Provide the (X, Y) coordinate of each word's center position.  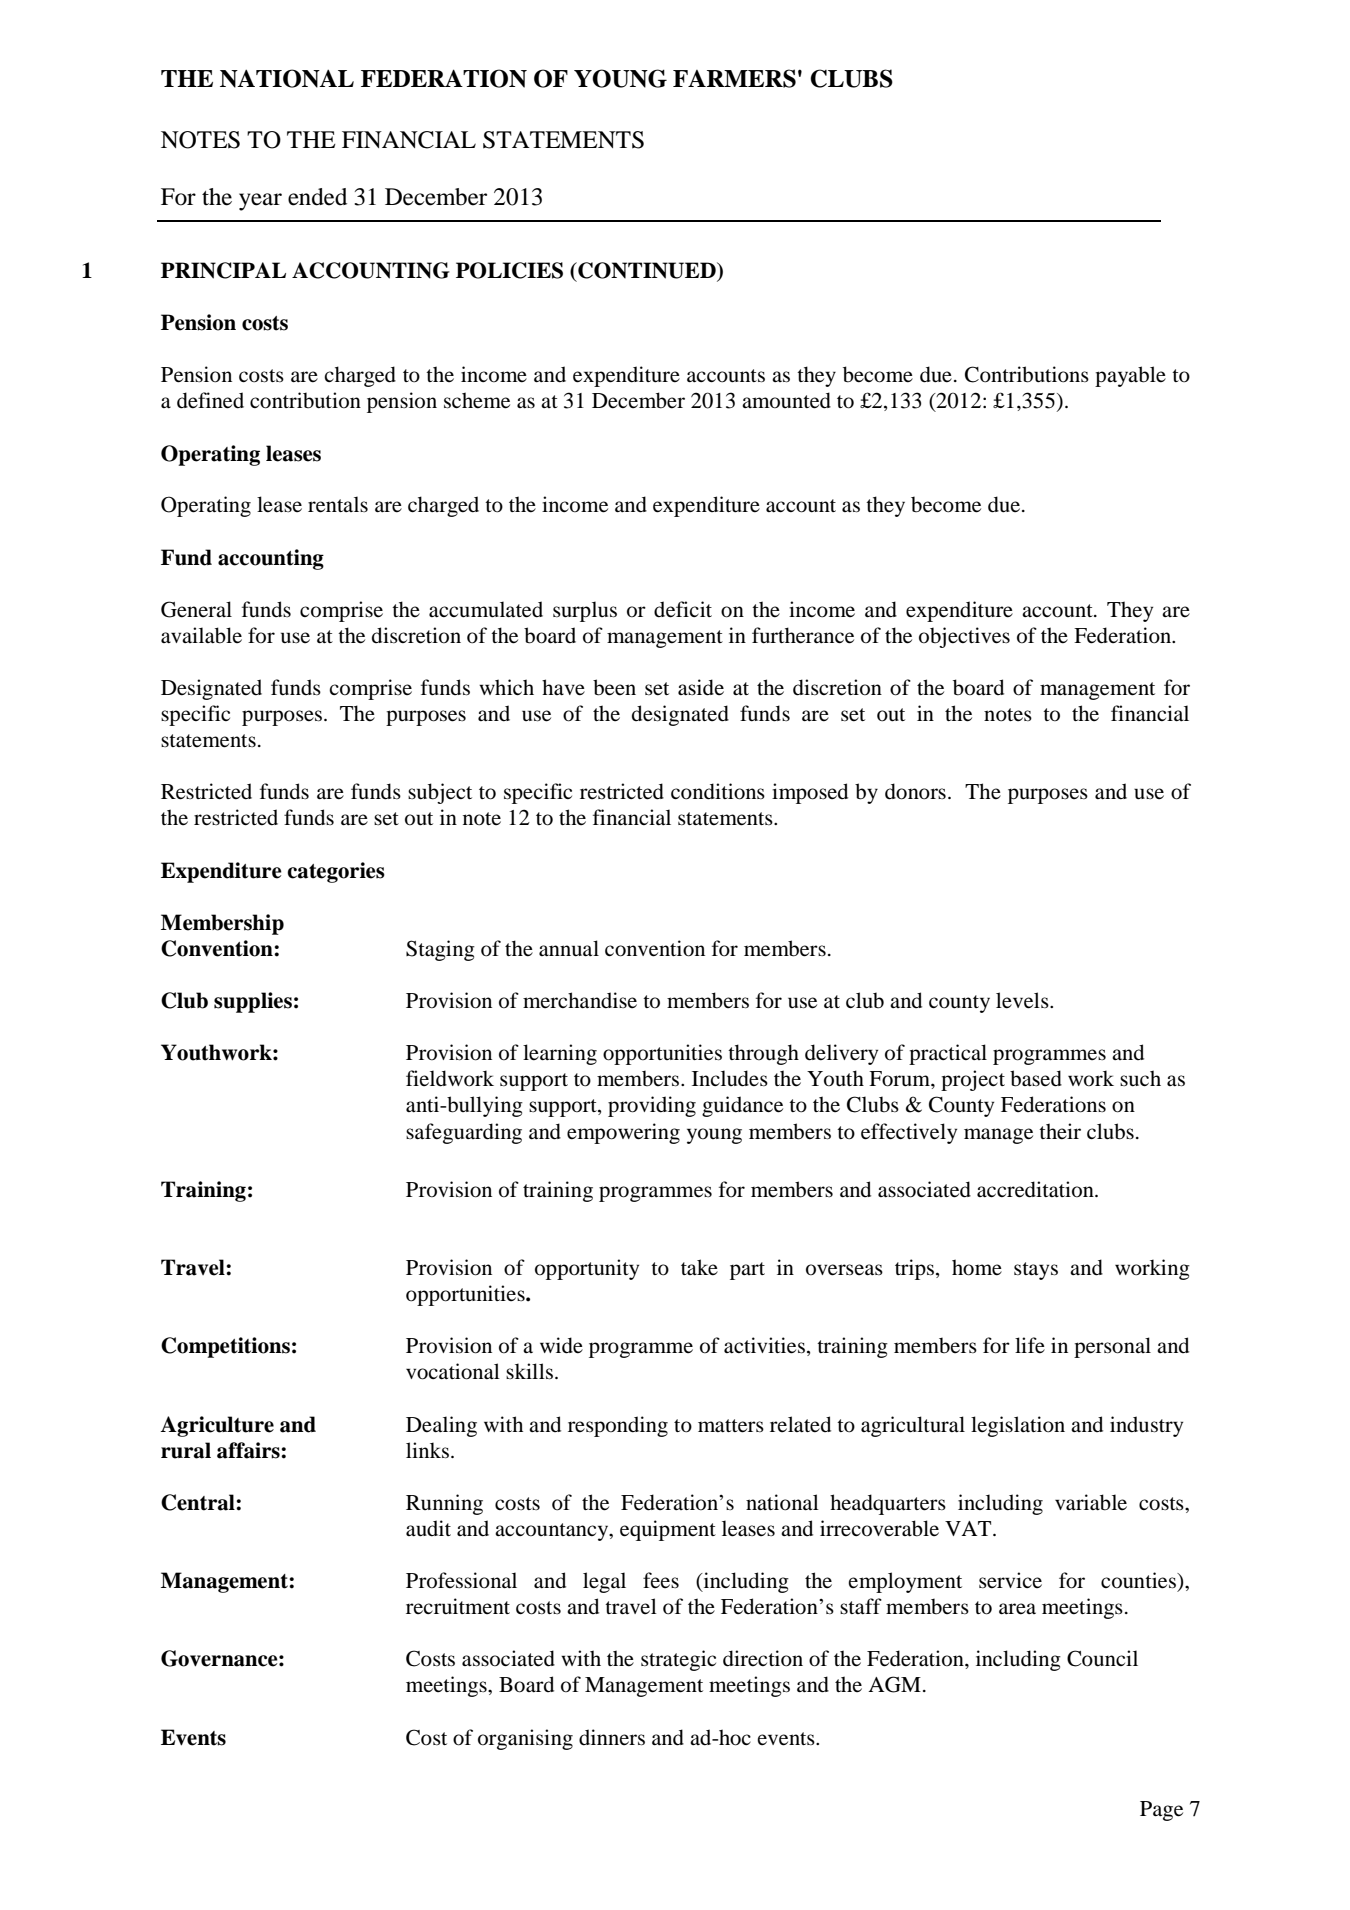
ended (317, 197)
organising (525, 1739)
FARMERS (734, 78)
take (699, 1267)
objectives (964, 637)
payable (1130, 376)
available (201, 635)
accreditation (1036, 1189)
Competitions (225, 1347)
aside (701, 687)
